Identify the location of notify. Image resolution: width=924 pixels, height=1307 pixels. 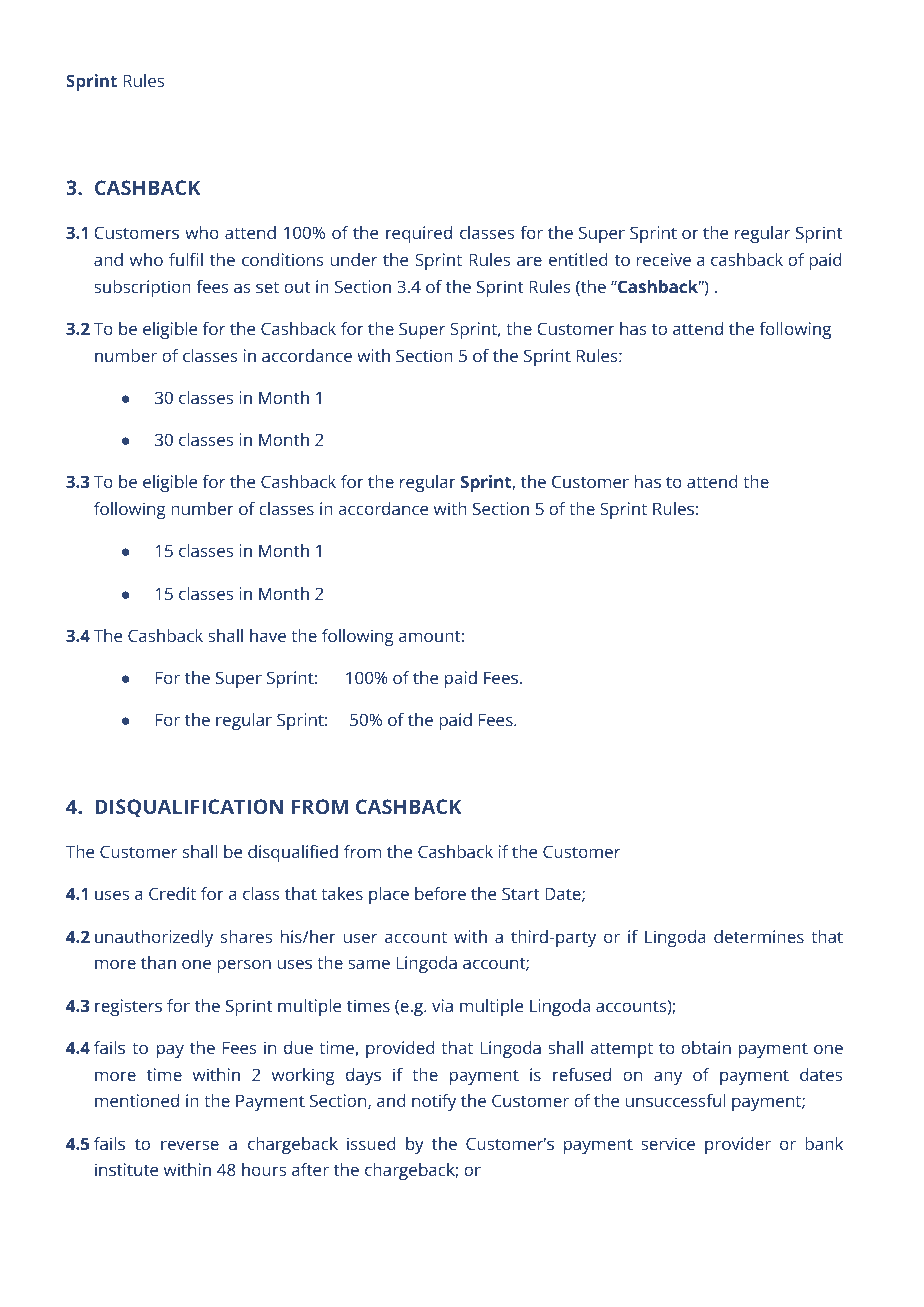
(434, 1102).
